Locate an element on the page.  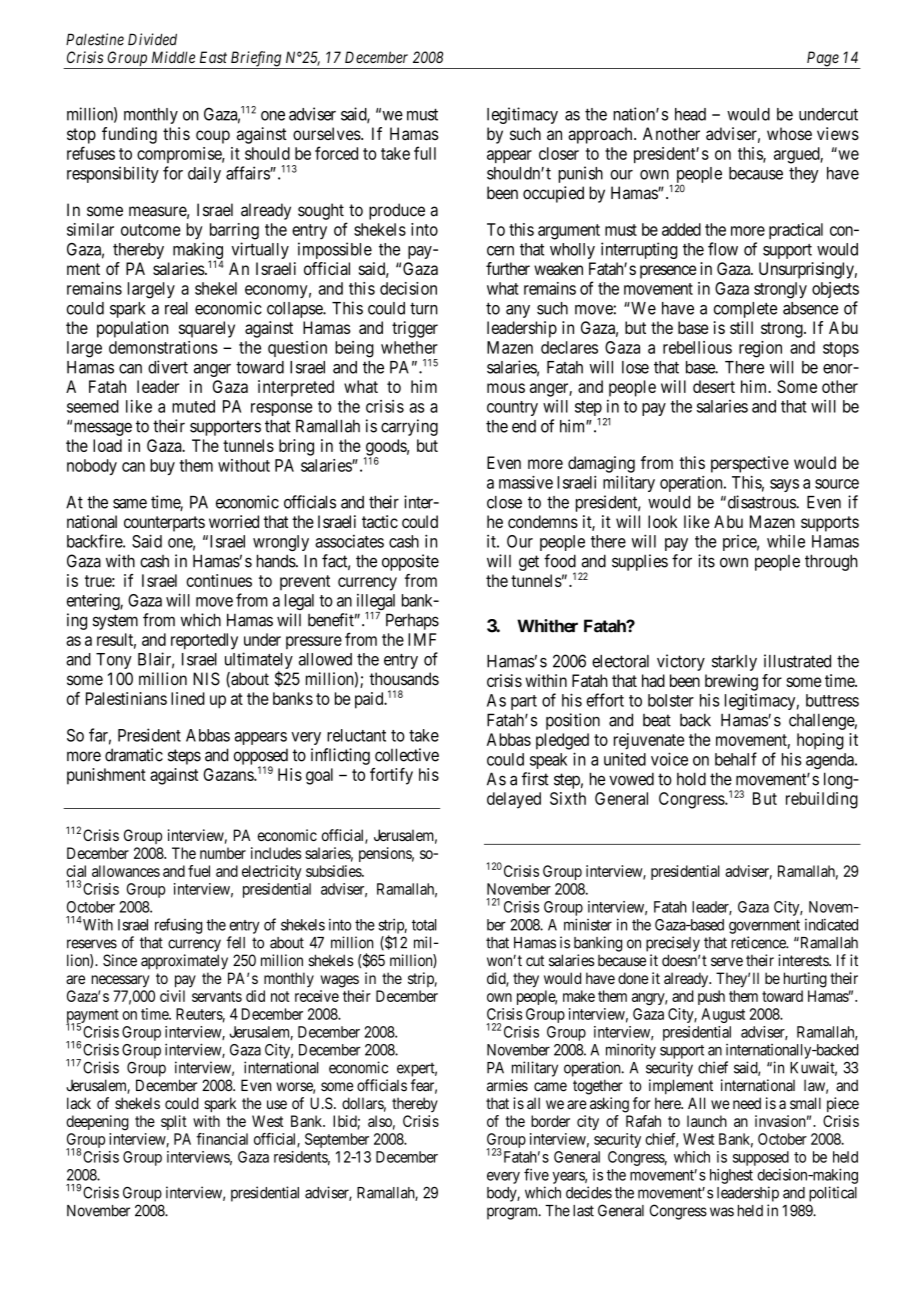
behalf is located at coordinates (736, 759).
